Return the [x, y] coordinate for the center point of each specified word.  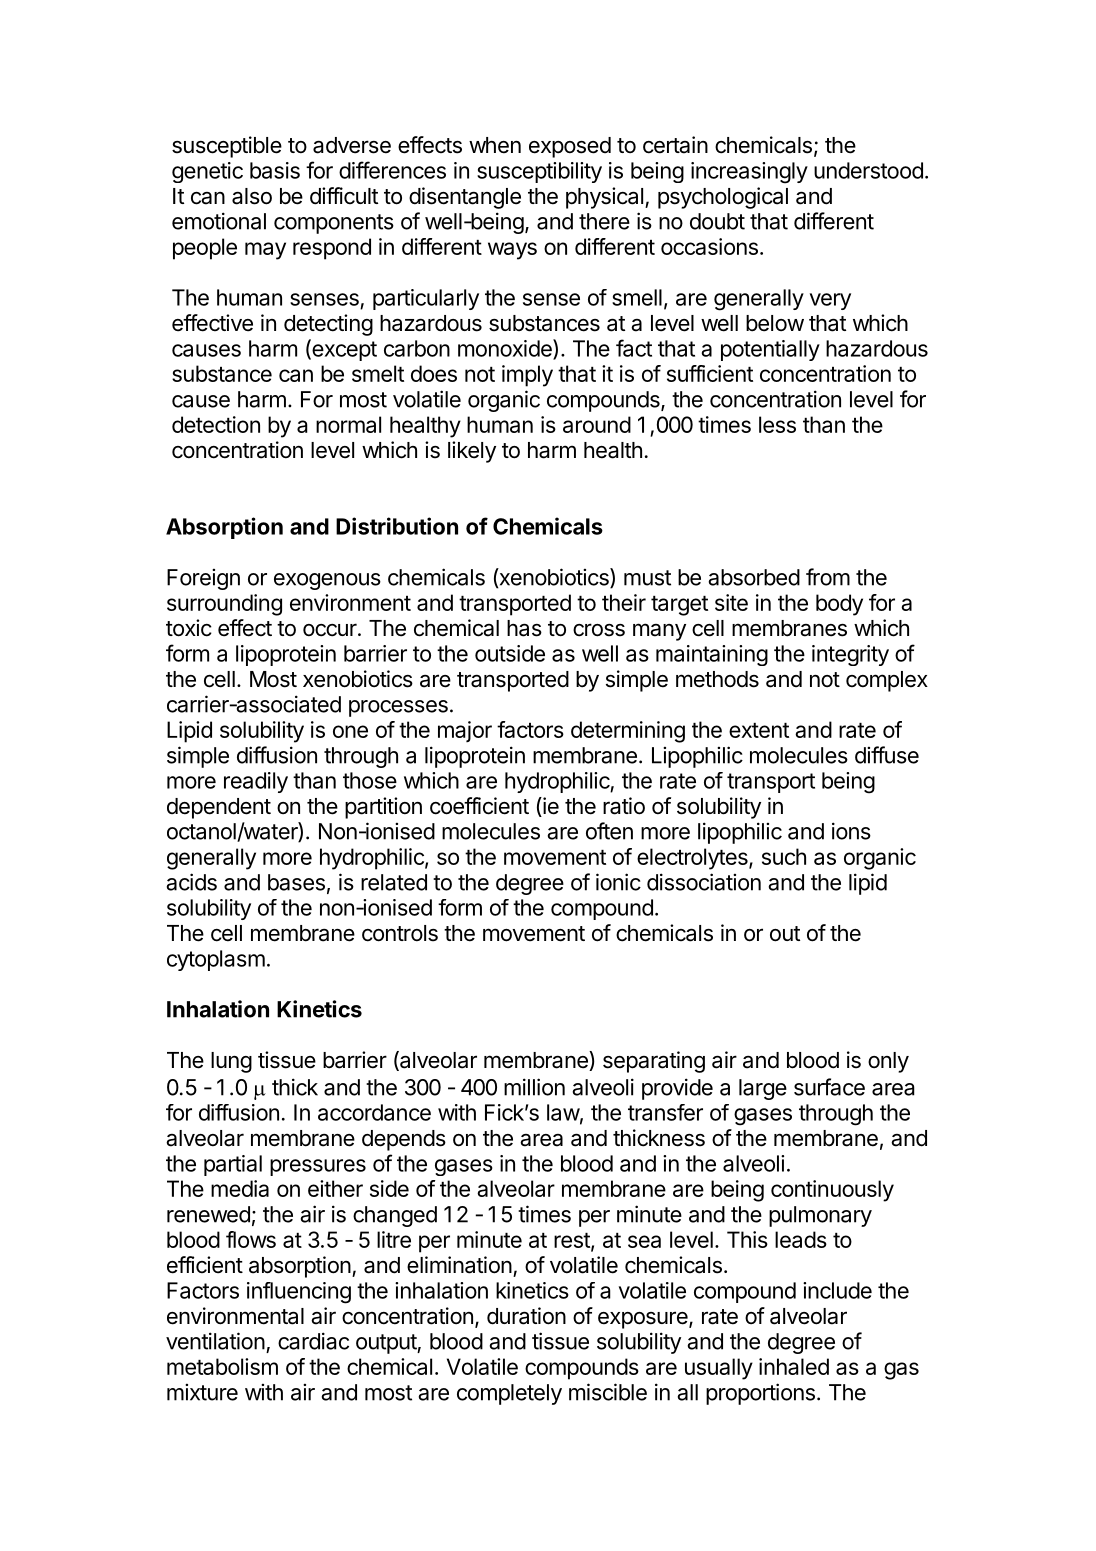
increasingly [749, 173]
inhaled [794, 1366]
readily [256, 782]
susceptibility [539, 172]
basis [275, 170]
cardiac [313, 1341]
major [465, 731]
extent [759, 730]
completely [509, 1394]
